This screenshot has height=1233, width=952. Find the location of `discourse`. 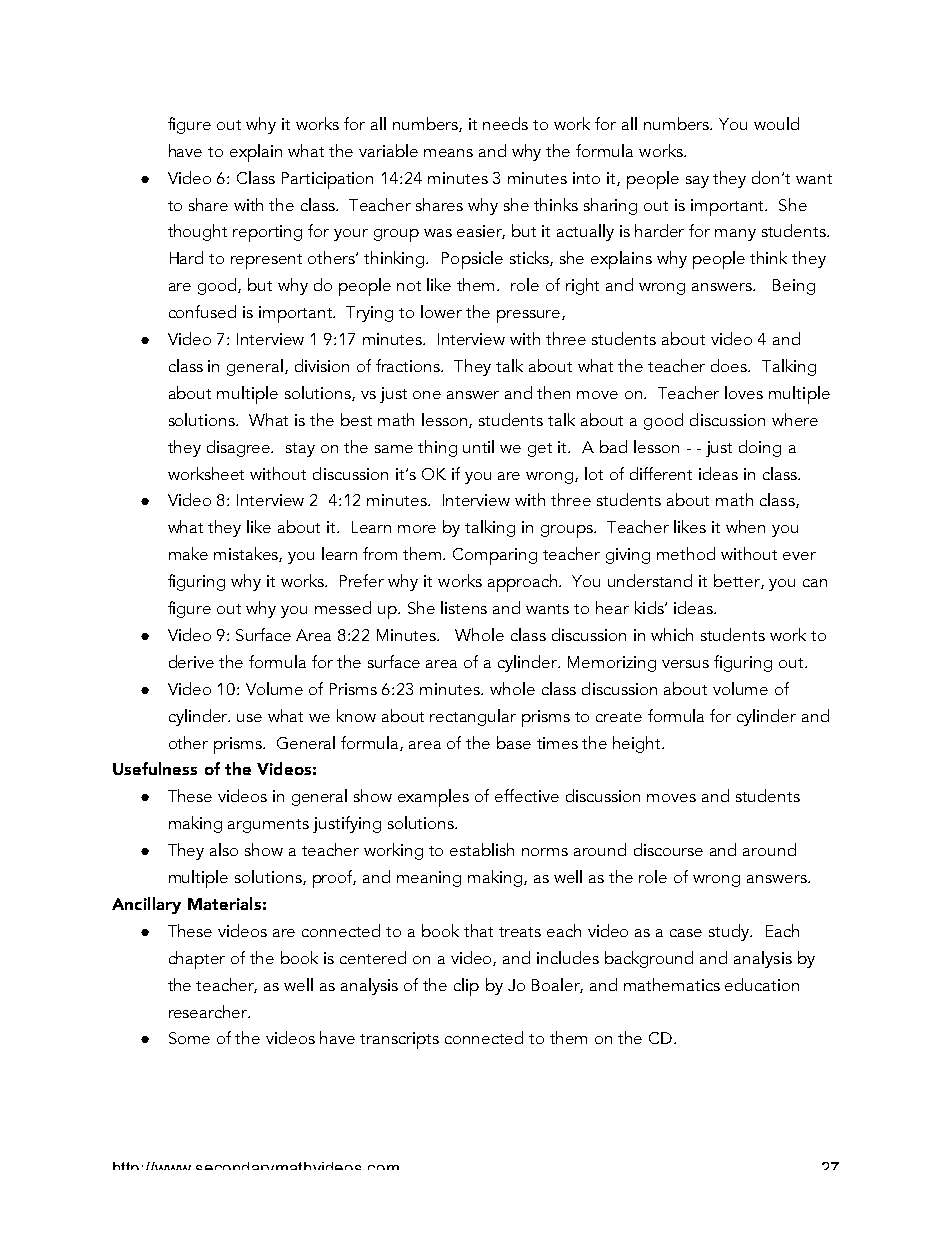

discourse is located at coordinates (668, 849).
